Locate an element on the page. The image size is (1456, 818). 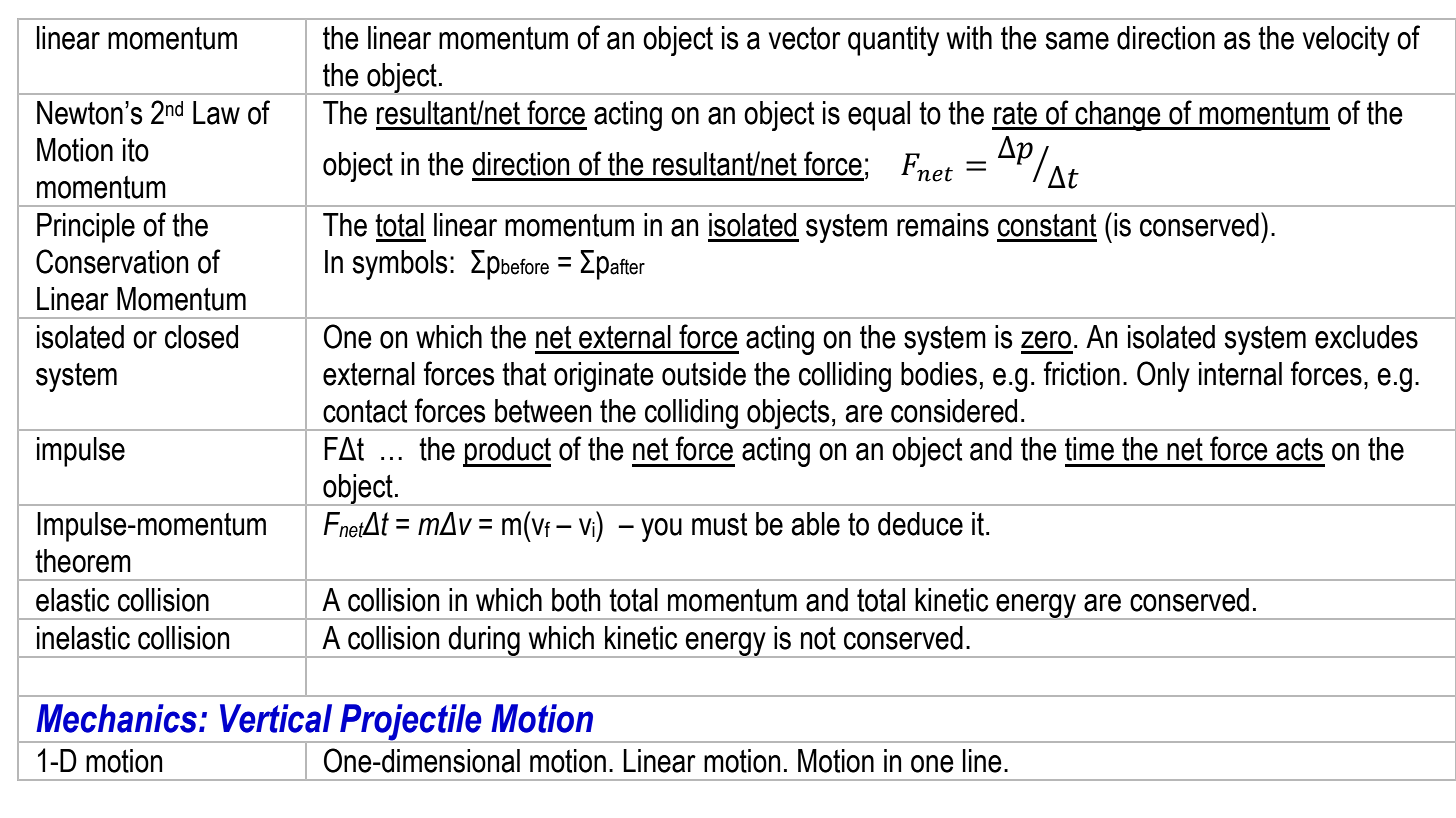
Conservation is located at coordinates (112, 261).
